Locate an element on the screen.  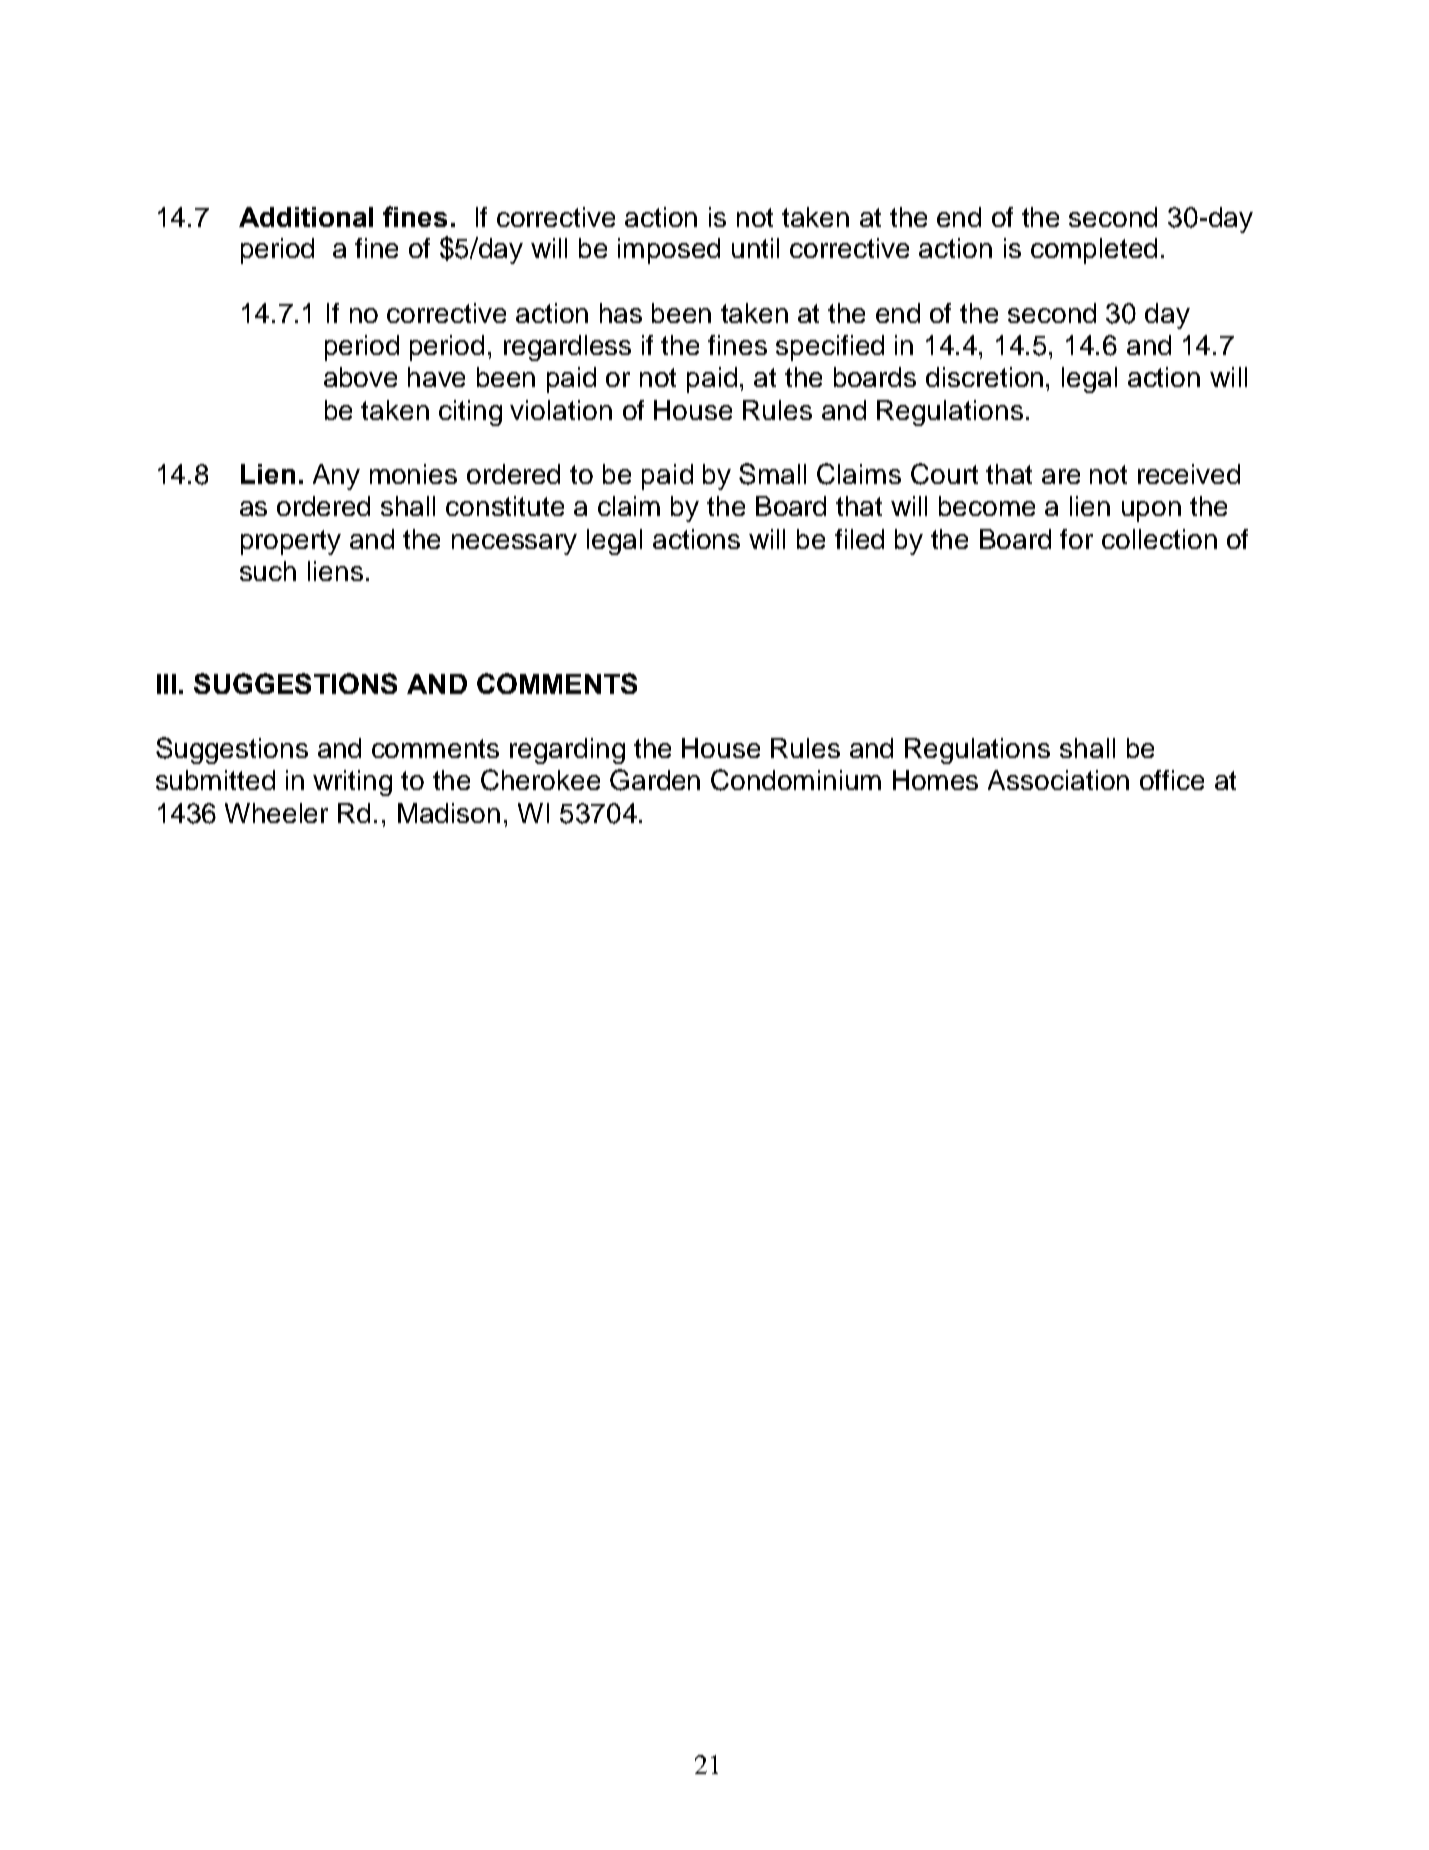
Association is located at coordinates (1058, 780).
